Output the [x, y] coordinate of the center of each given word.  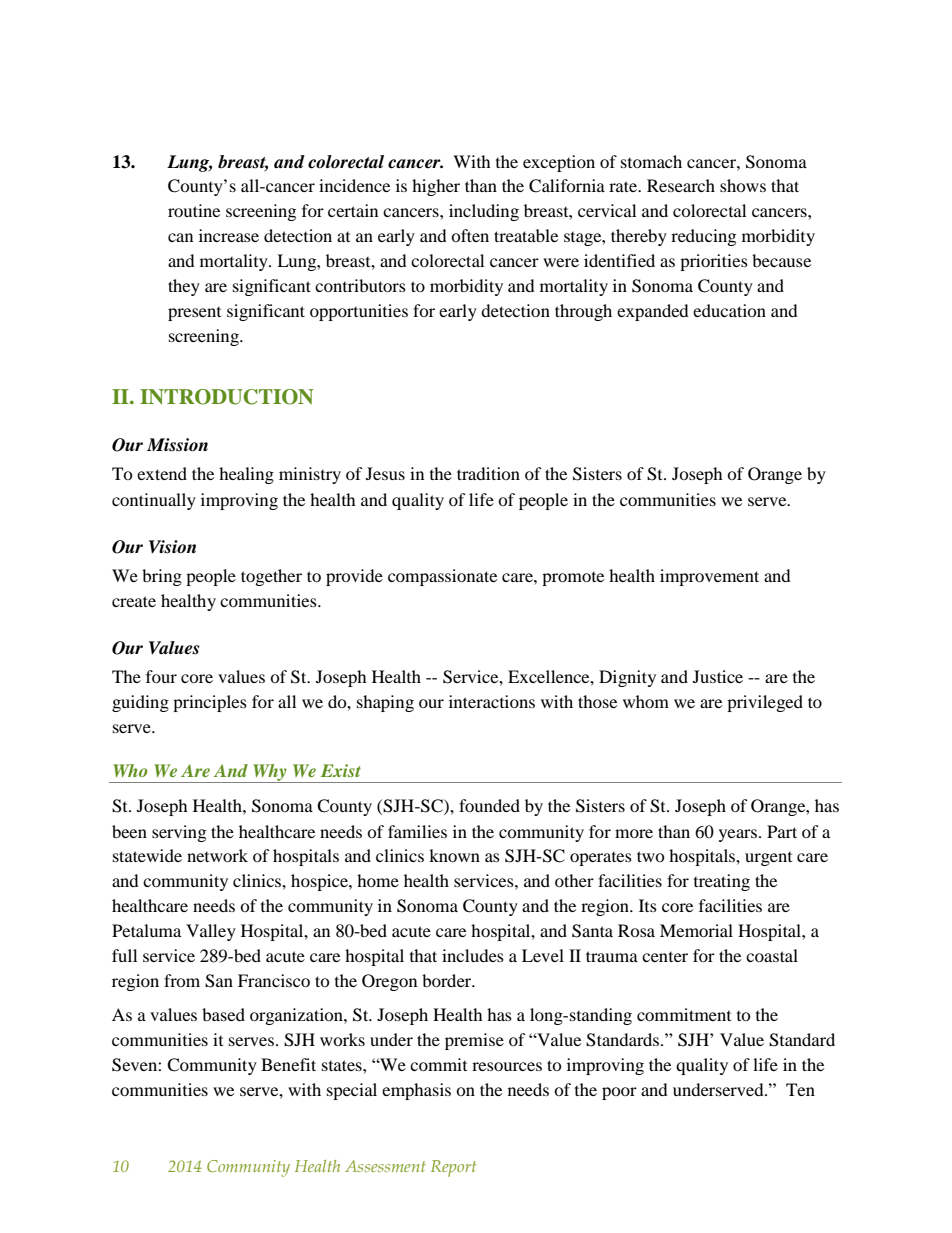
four [161, 676]
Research [681, 185]
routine [194, 210]
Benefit [288, 1064]
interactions [492, 701]
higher [436, 187]
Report [453, 1168]
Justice [718, 676]
